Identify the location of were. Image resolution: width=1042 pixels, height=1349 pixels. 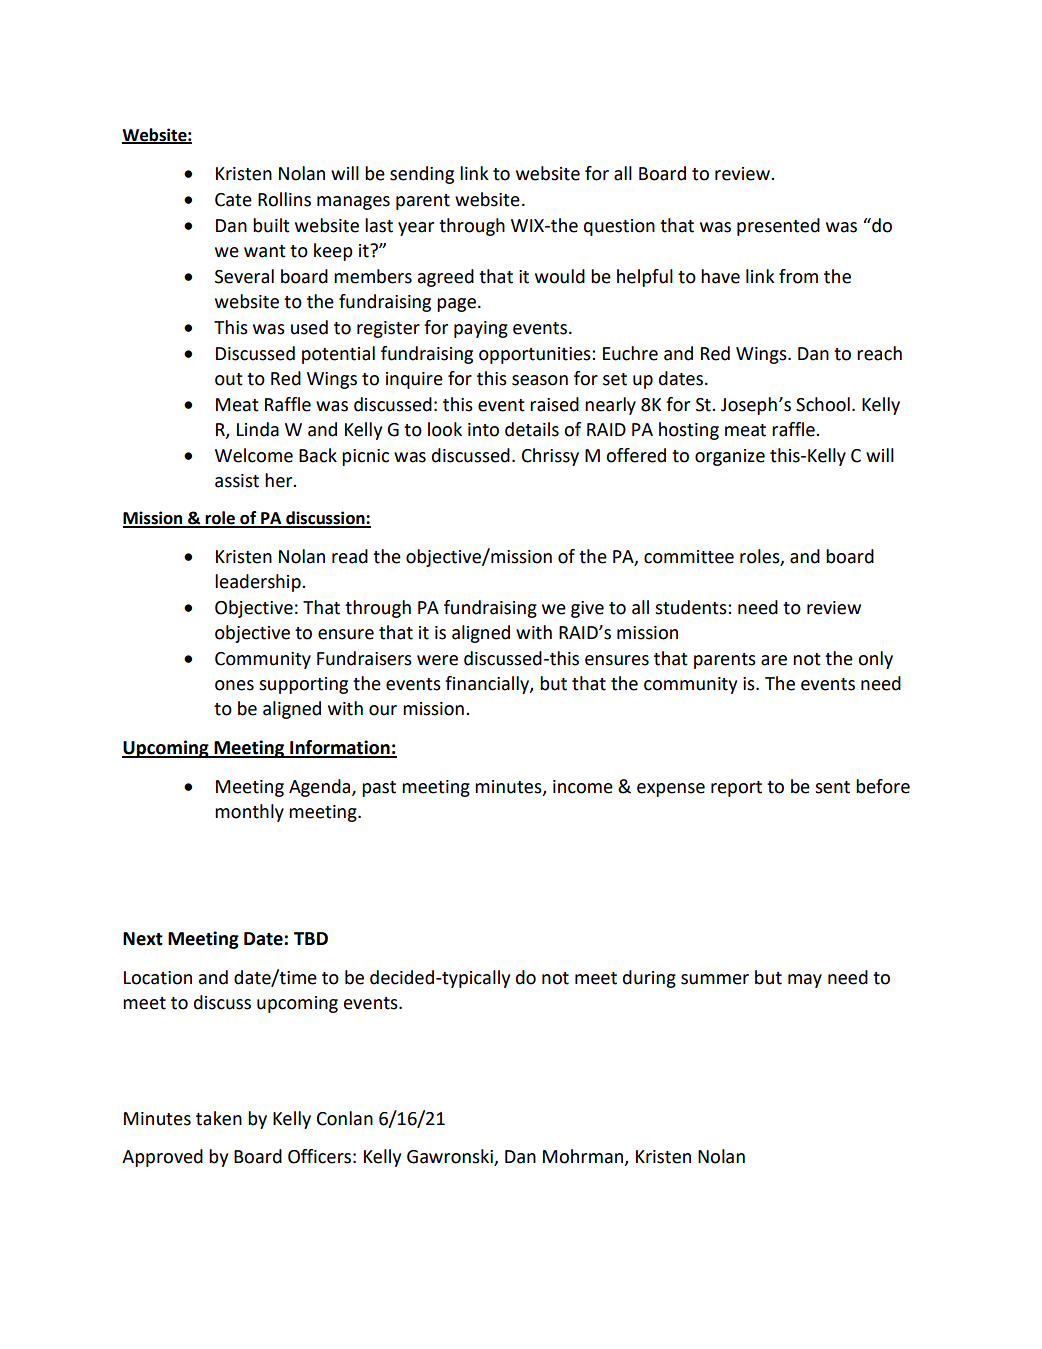
(437, 660).
